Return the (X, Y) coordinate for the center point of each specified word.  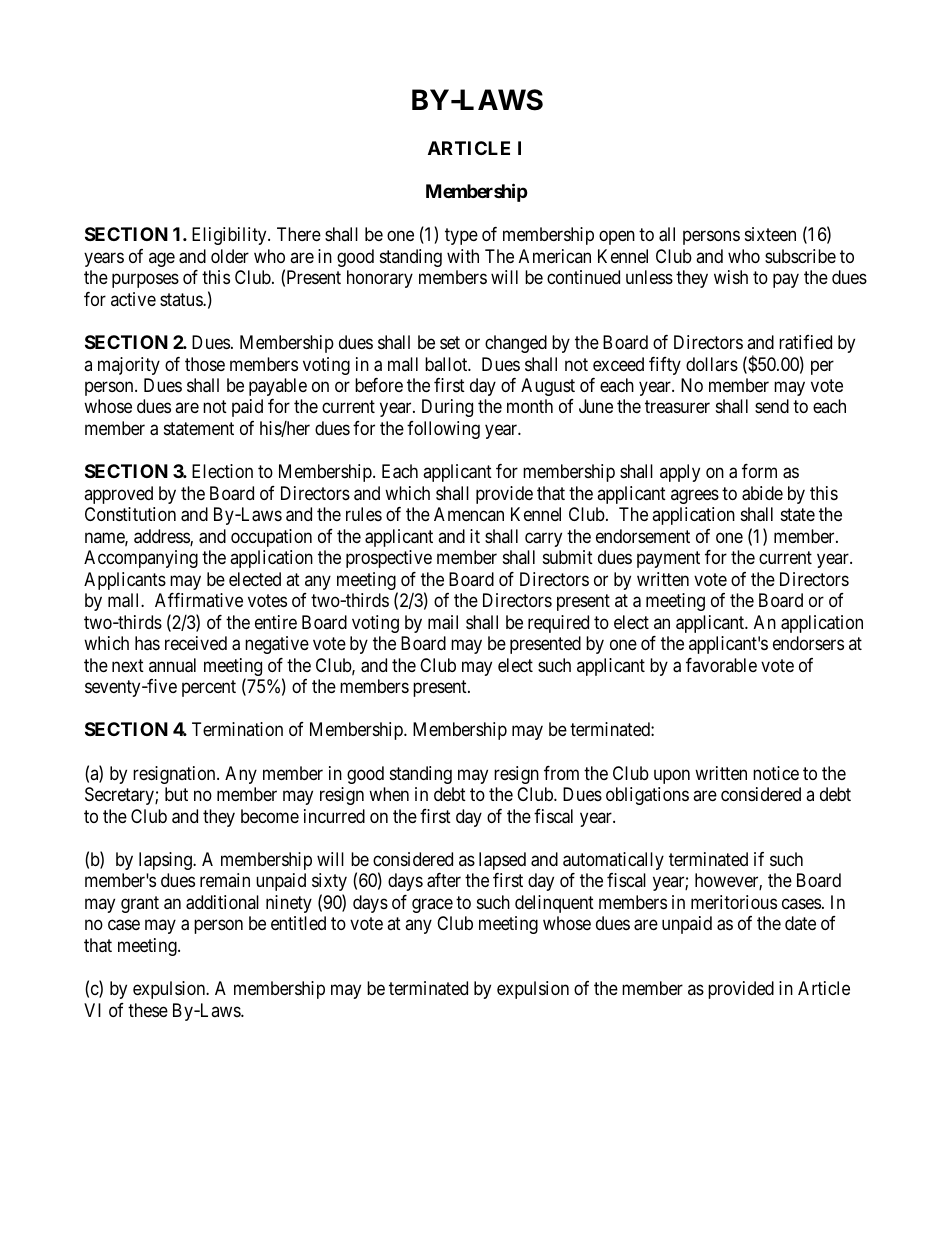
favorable (721, 665)
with (463, 256)
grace (432, 905)
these (148, 1010)
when (389, 794)
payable (278, 387)
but (176, 794)
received (196, 643)
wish (731, 277)
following (443, 430)
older (230, 256)
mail (443, 622)
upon (672, 776)
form (759, 471)
